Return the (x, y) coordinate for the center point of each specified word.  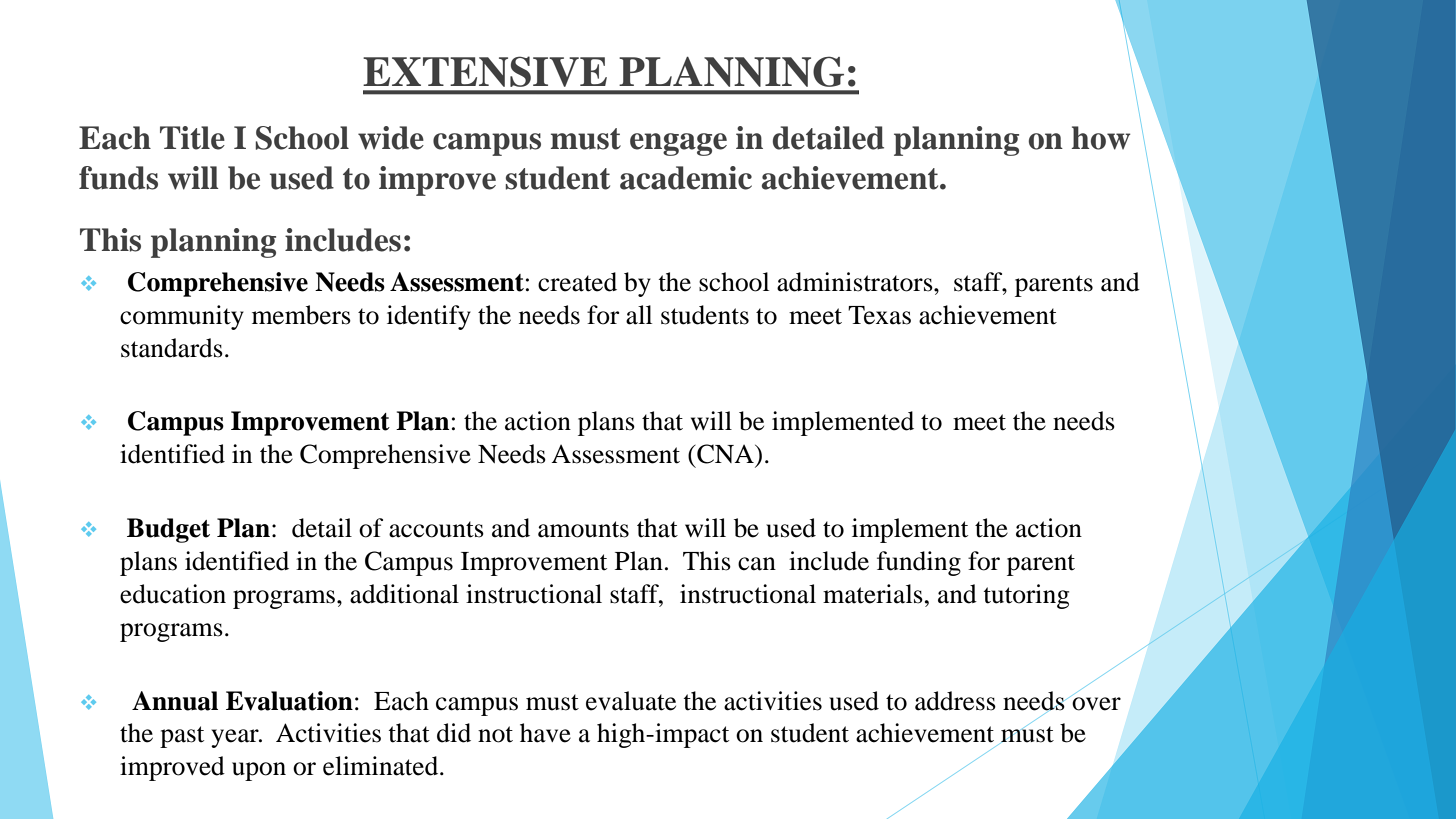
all (639, 315)
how (1101, 138)
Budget (168, 530)
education (173, 594)
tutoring (1026, 596)
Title (192, 138)
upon (259, 771)
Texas (879, 315)
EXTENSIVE (485, 71)
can (757, 564)
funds (118, 178)
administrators (856, 282)
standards (172, 348)
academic (686, 178)
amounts (583, 529)
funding (919, 563)
